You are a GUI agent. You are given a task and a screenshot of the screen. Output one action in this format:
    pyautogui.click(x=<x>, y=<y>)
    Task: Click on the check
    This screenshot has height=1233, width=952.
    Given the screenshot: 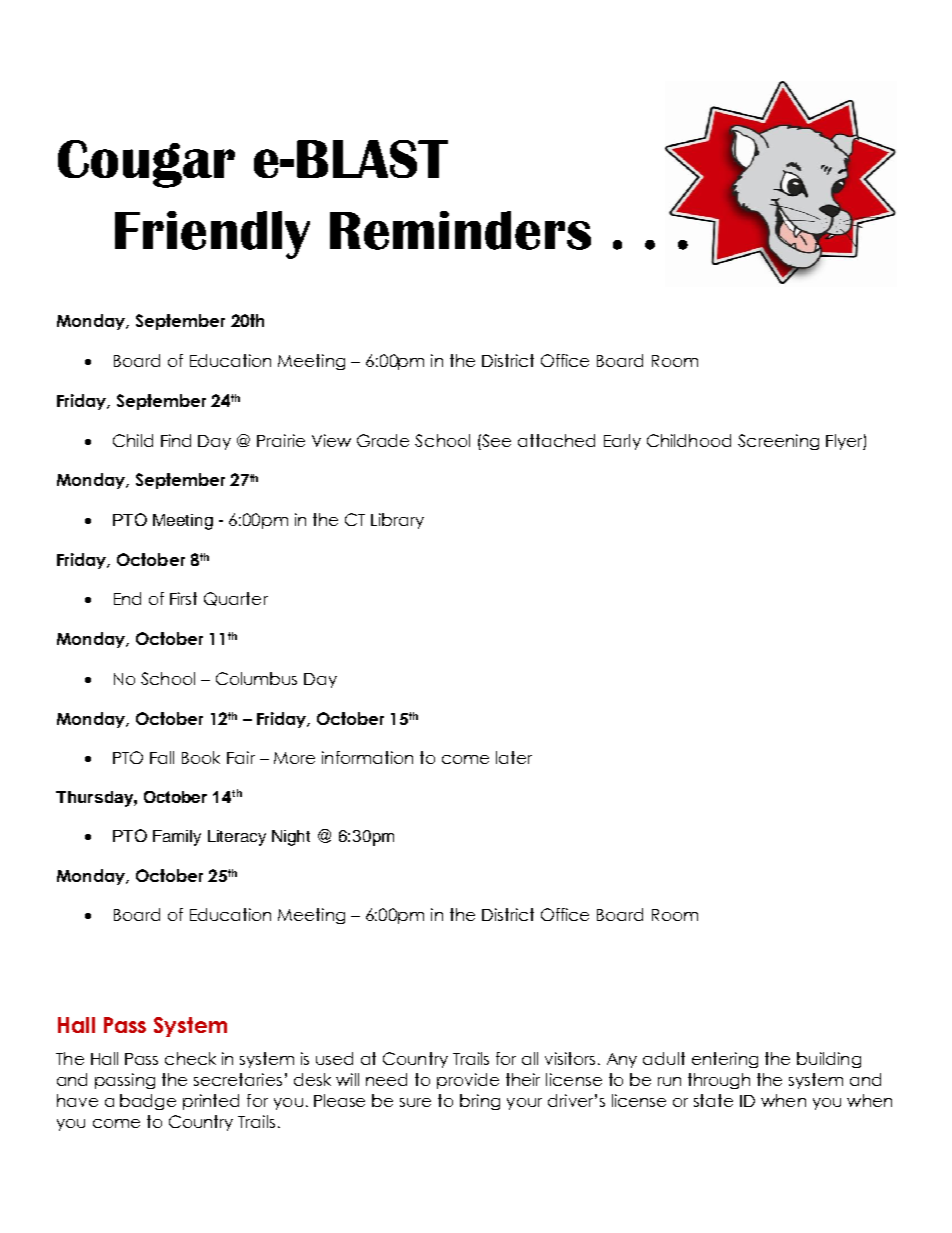 What is the action you would take?
    pyautogui.click(x=190, y=1058)
